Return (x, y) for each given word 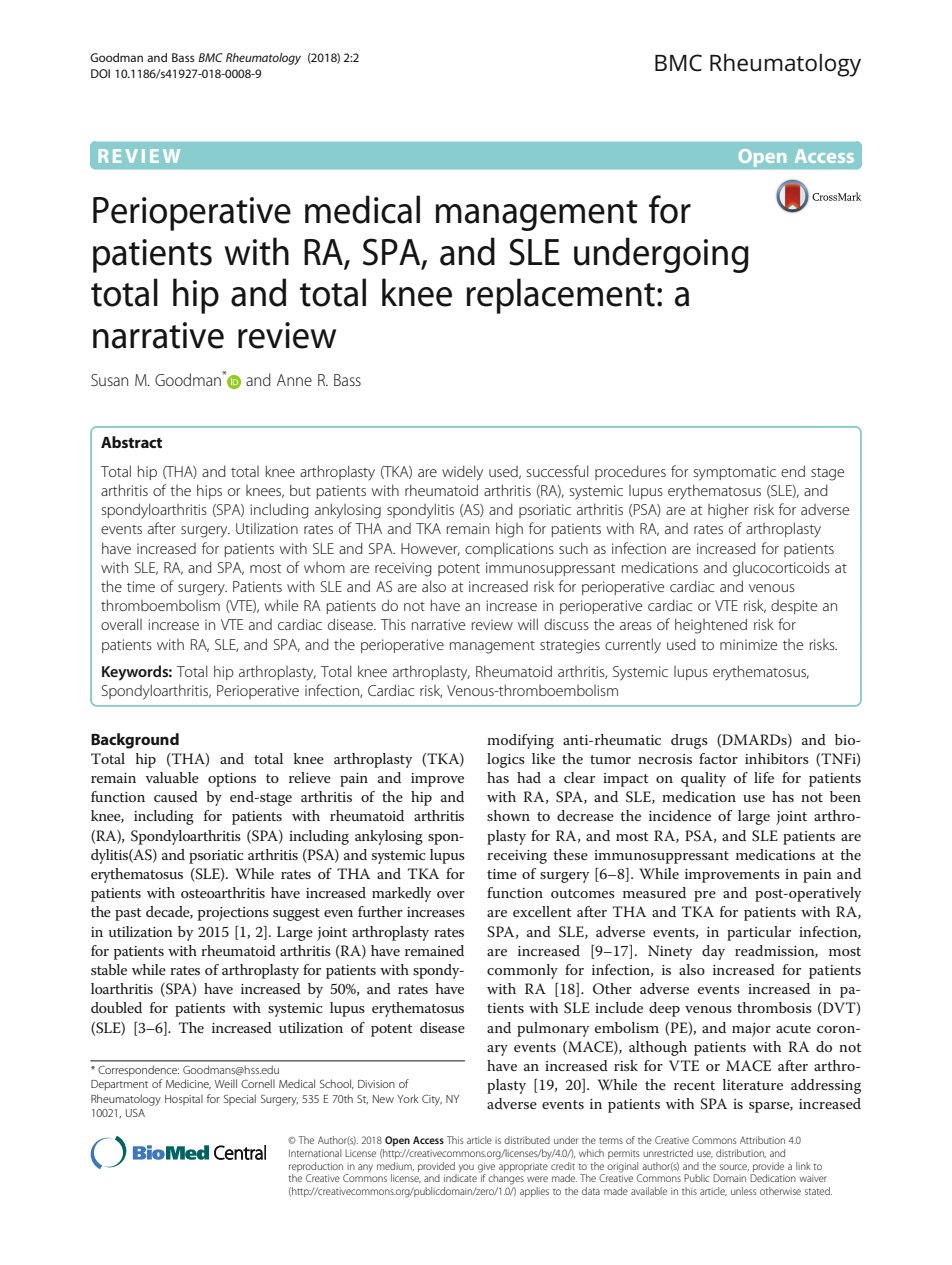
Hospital (184, 1099)
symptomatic (735, 473)
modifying (520, 741)
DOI (100, 73)
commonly (522, 971)
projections (233, 914)
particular (759, 933)
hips (209, 491)
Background (135, 741)
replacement (562, 296)
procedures (630, 472)
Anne (294, 380)
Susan (109, 380)
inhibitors (777, 758)
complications (509, 549)
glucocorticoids (781, 569)
